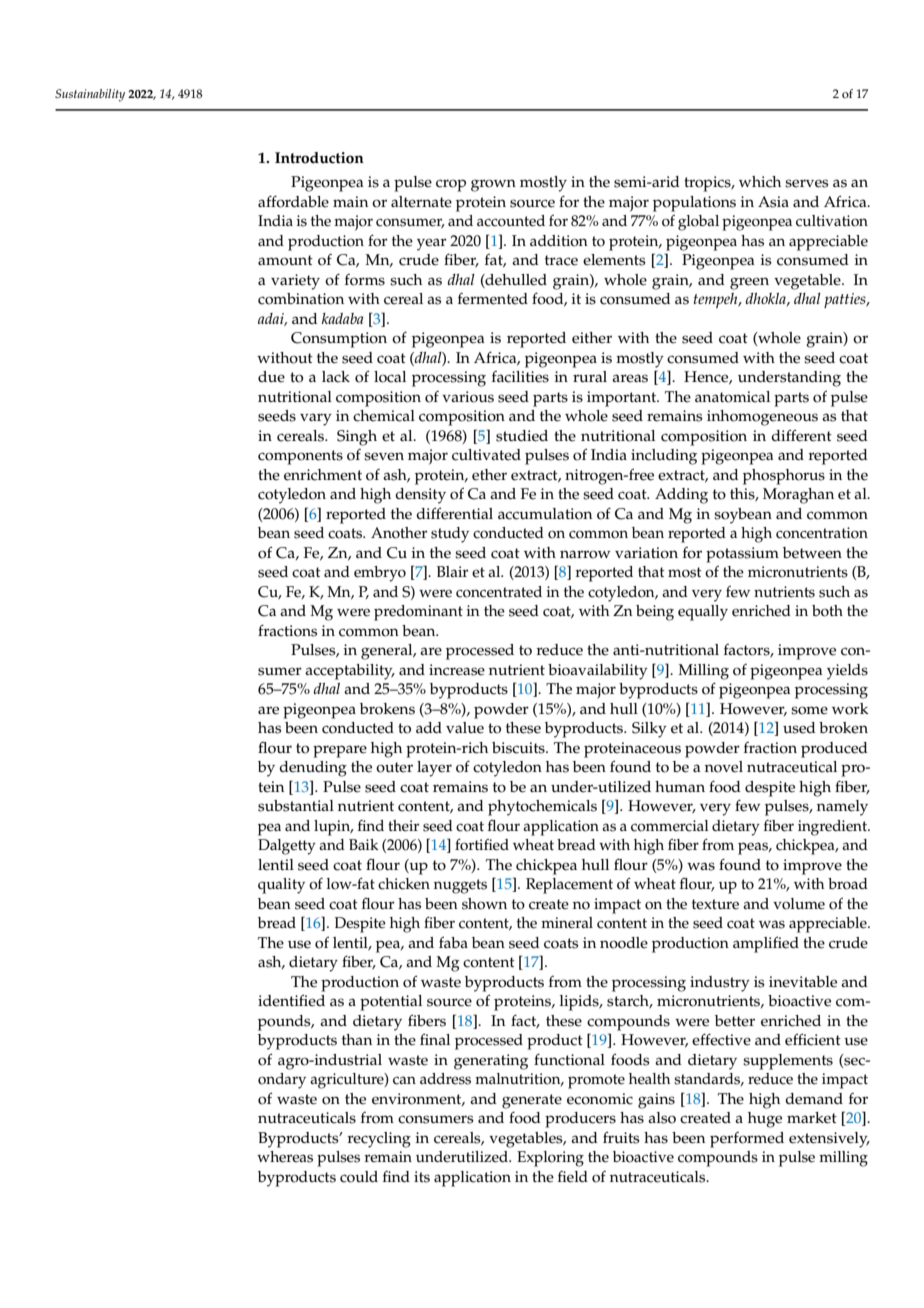  I want to click on Exploring, so click(550, 1159).
